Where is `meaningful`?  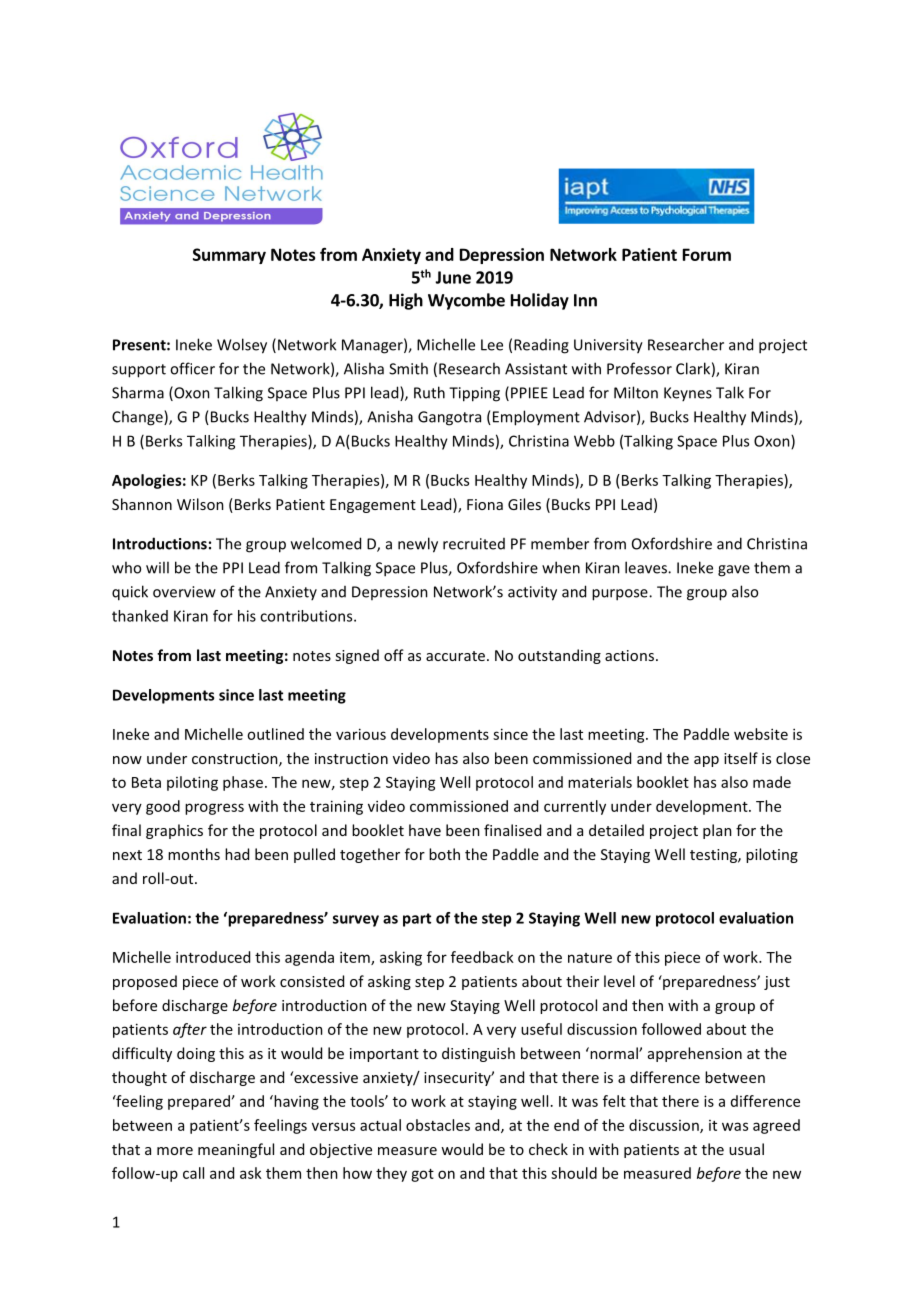 meaningful is located at coordinates (236, 1150).
